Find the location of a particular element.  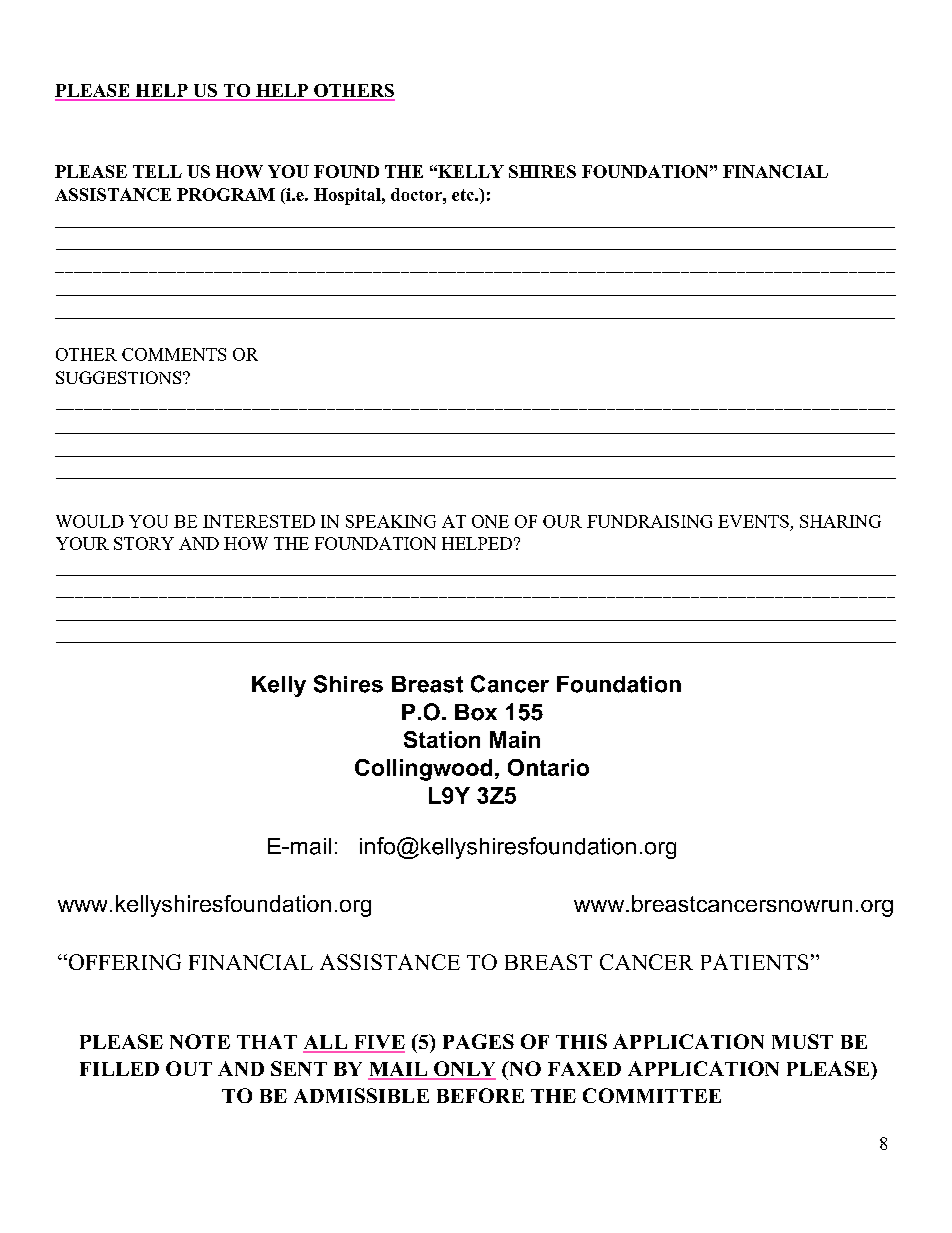

OFFERING is located at coordinates (123, 962).
